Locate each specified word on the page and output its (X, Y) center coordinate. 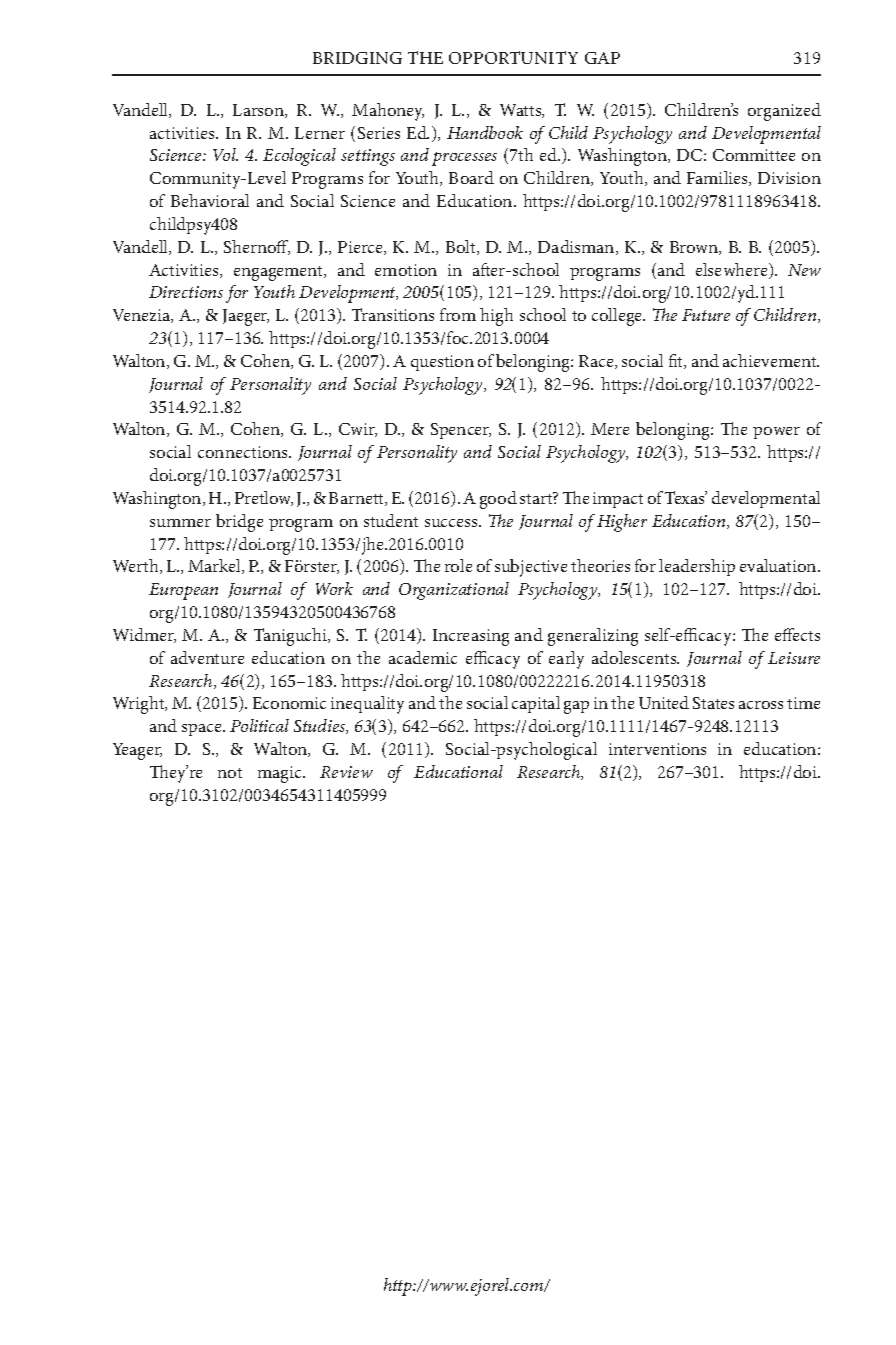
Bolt (462, 247)
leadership (697, 567)
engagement (280, 273)
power (776, 433)
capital (536, 704)
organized (784, 112)
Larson (259, 111)
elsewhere (733, 271)
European (183, 591)
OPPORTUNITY (513, 57)
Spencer (461, 431)
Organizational (454, 591)
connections (244, 452)
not (230, 773)
